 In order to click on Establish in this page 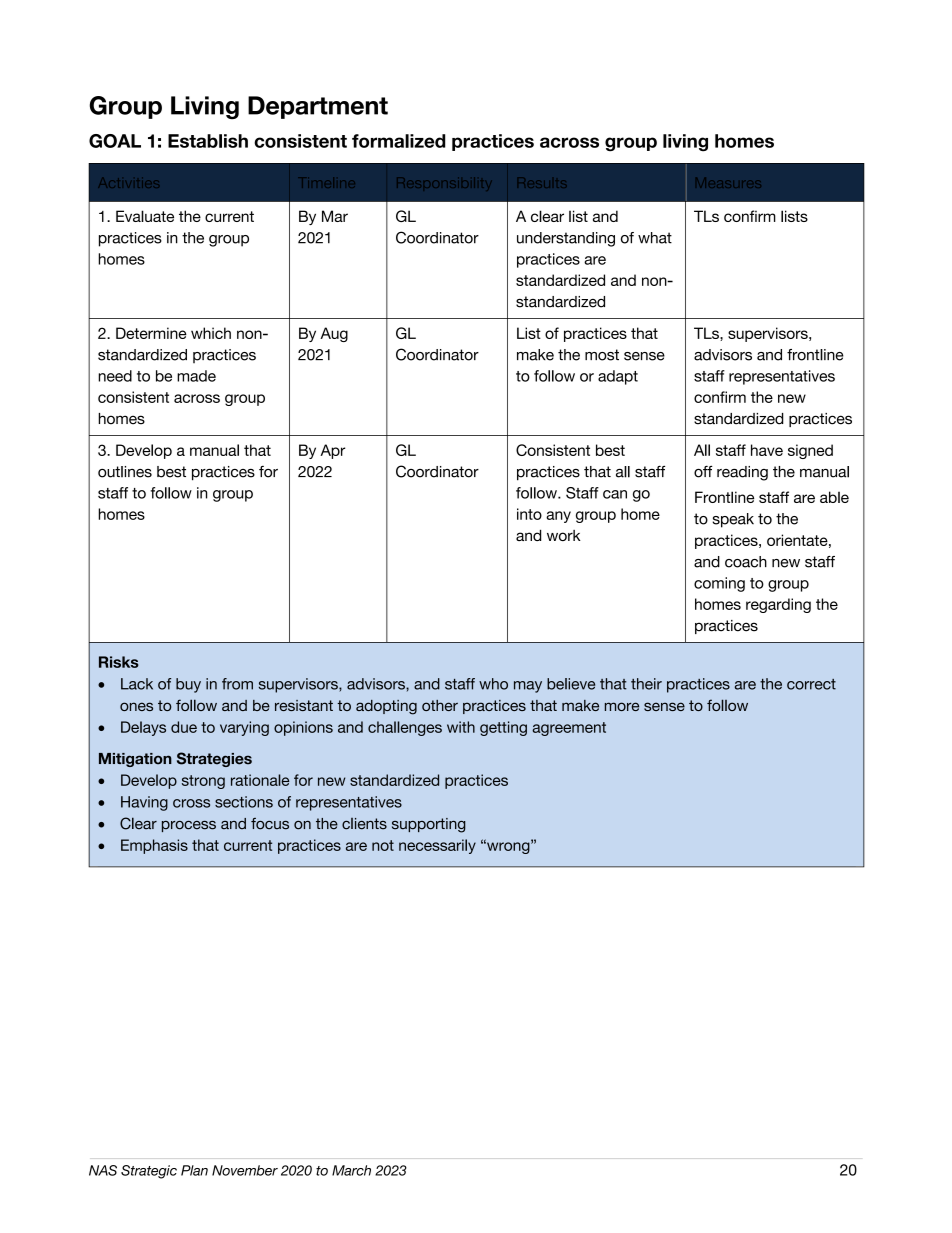, I will do `click(208, 141)`.
